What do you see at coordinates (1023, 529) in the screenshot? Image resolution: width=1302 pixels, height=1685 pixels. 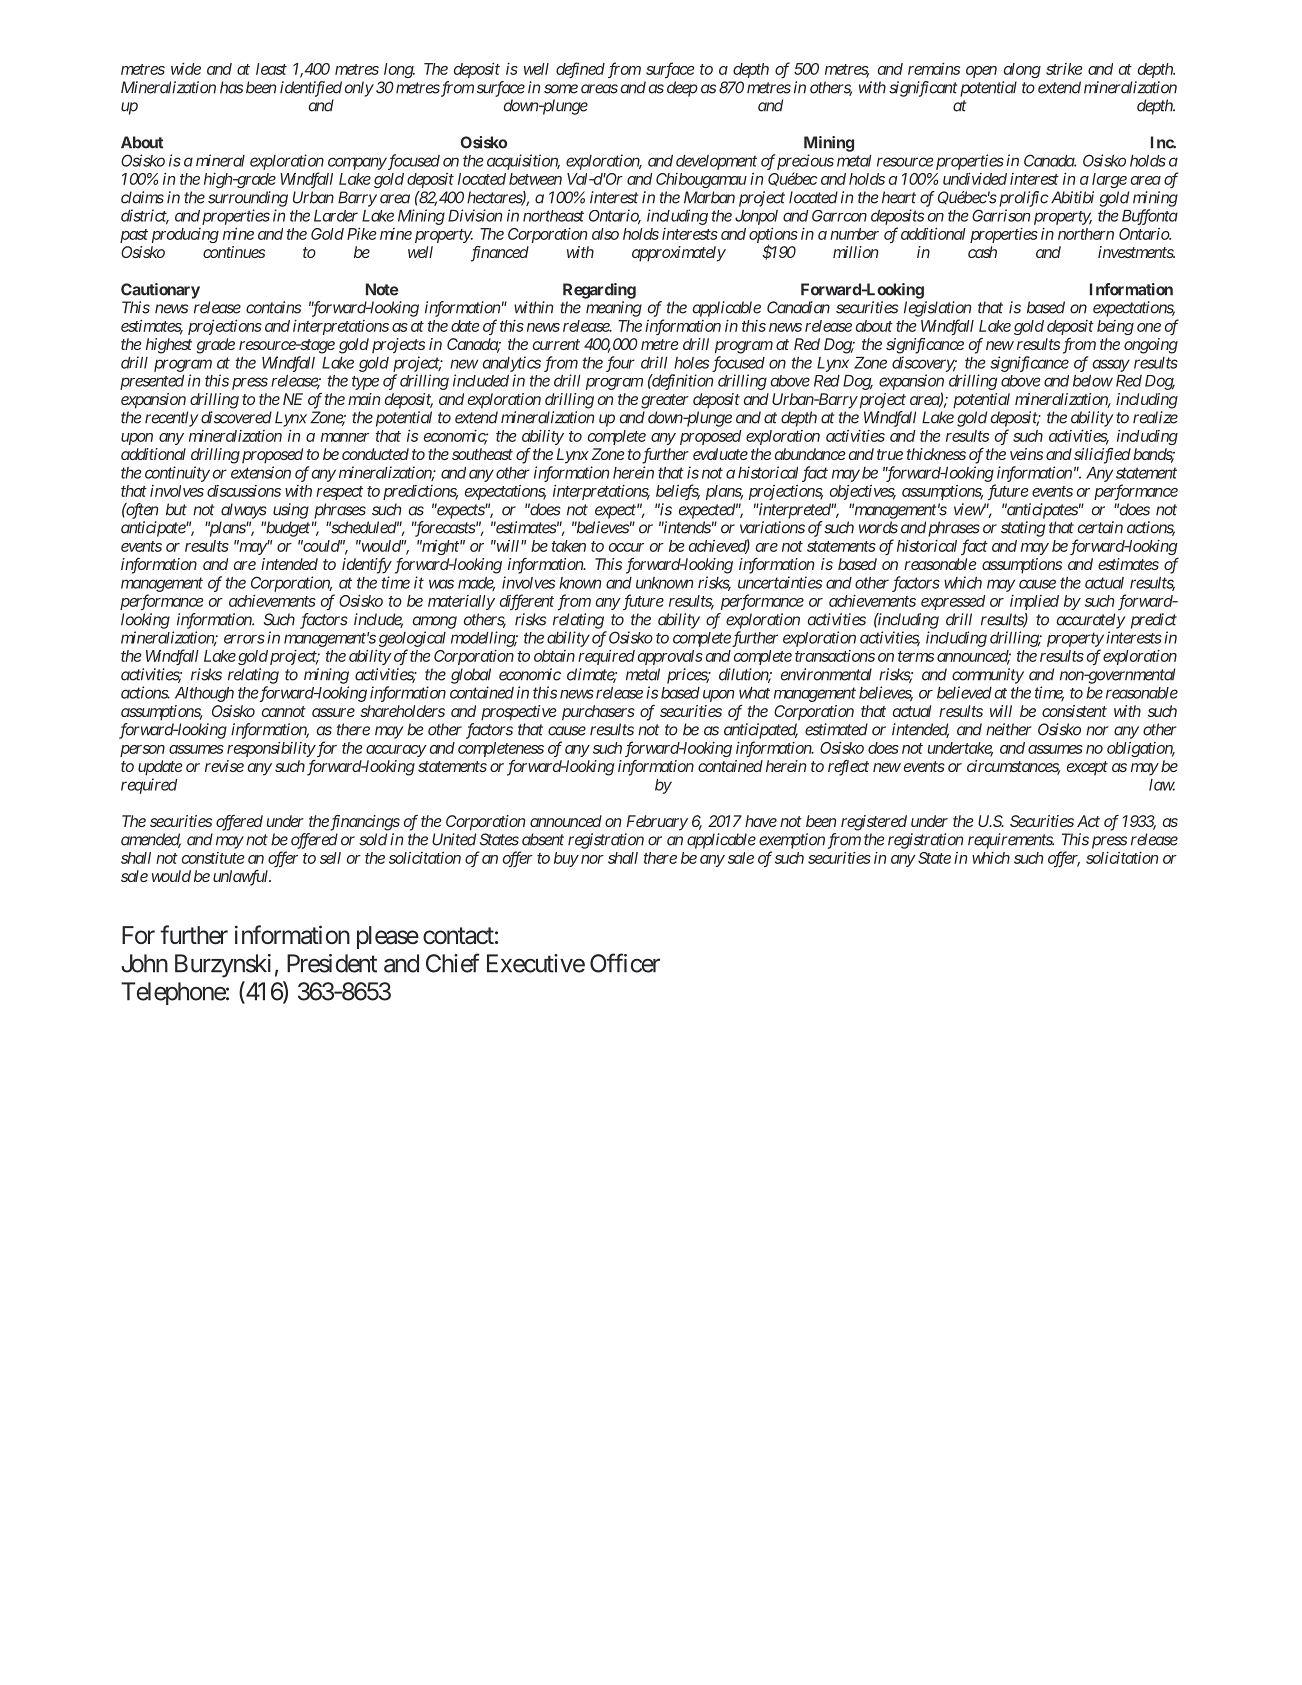 I see `stating` at bounding box center [1023, 529].
